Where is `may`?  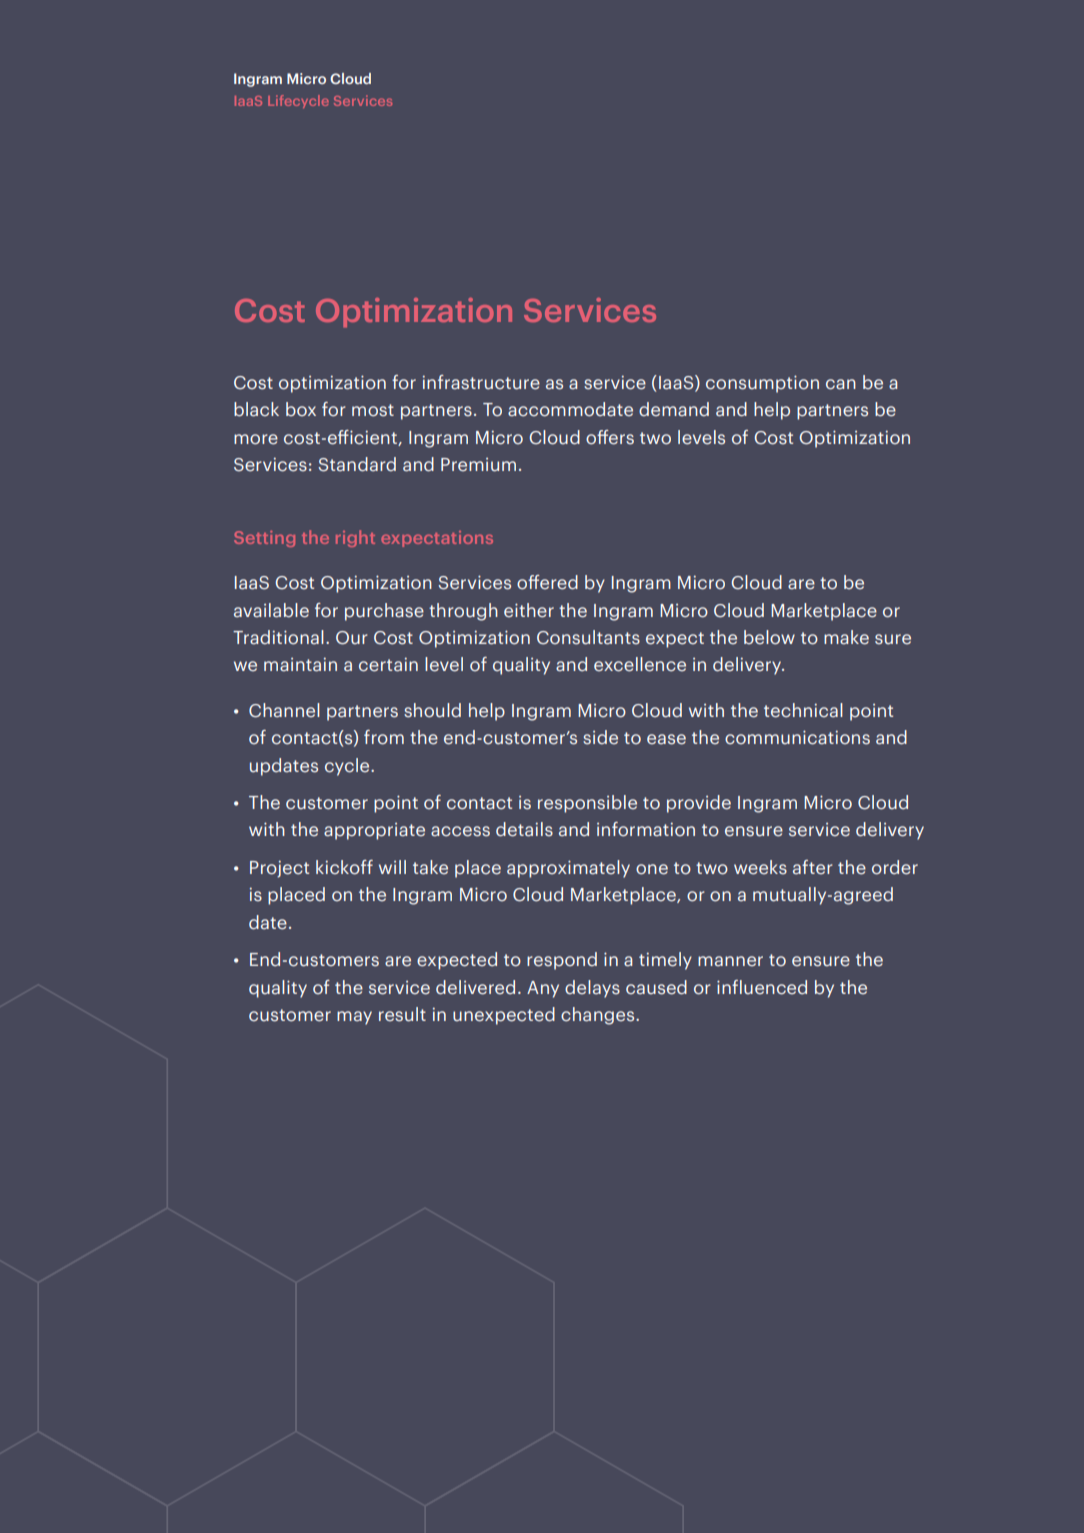 may is located at coordinates (354, 1018).
